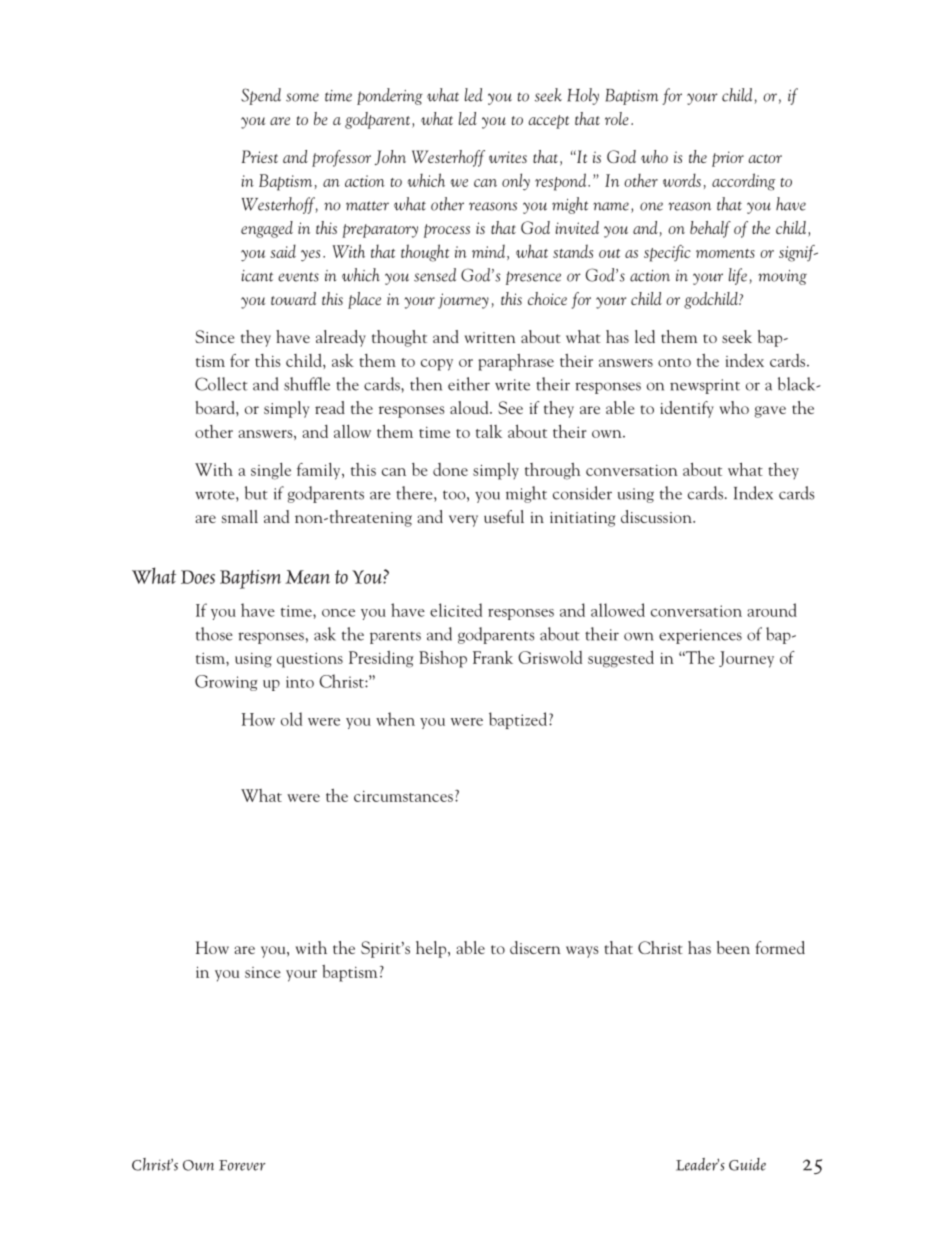 Image resolution: width=952 pixels, height=1241 pixels. I want to click on prior, so click(728, 159).
